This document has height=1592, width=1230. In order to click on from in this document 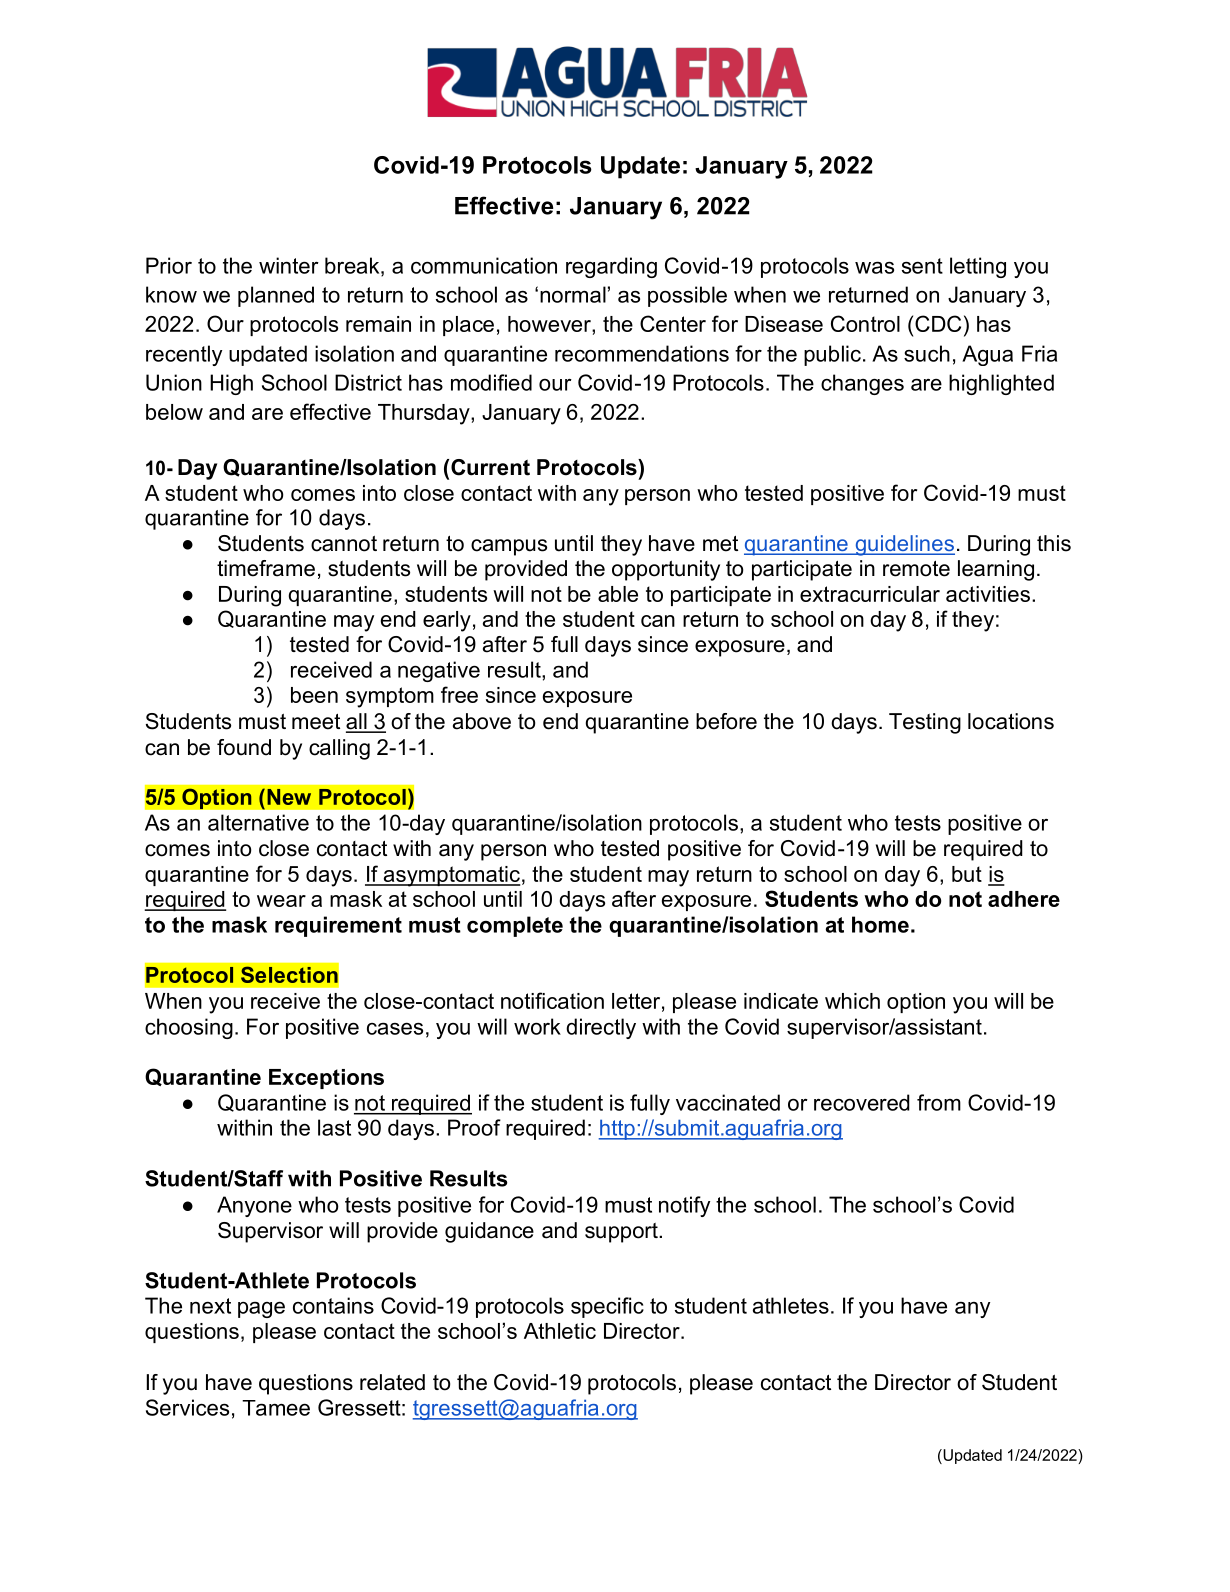, I will do `click(939, 1102)`.
